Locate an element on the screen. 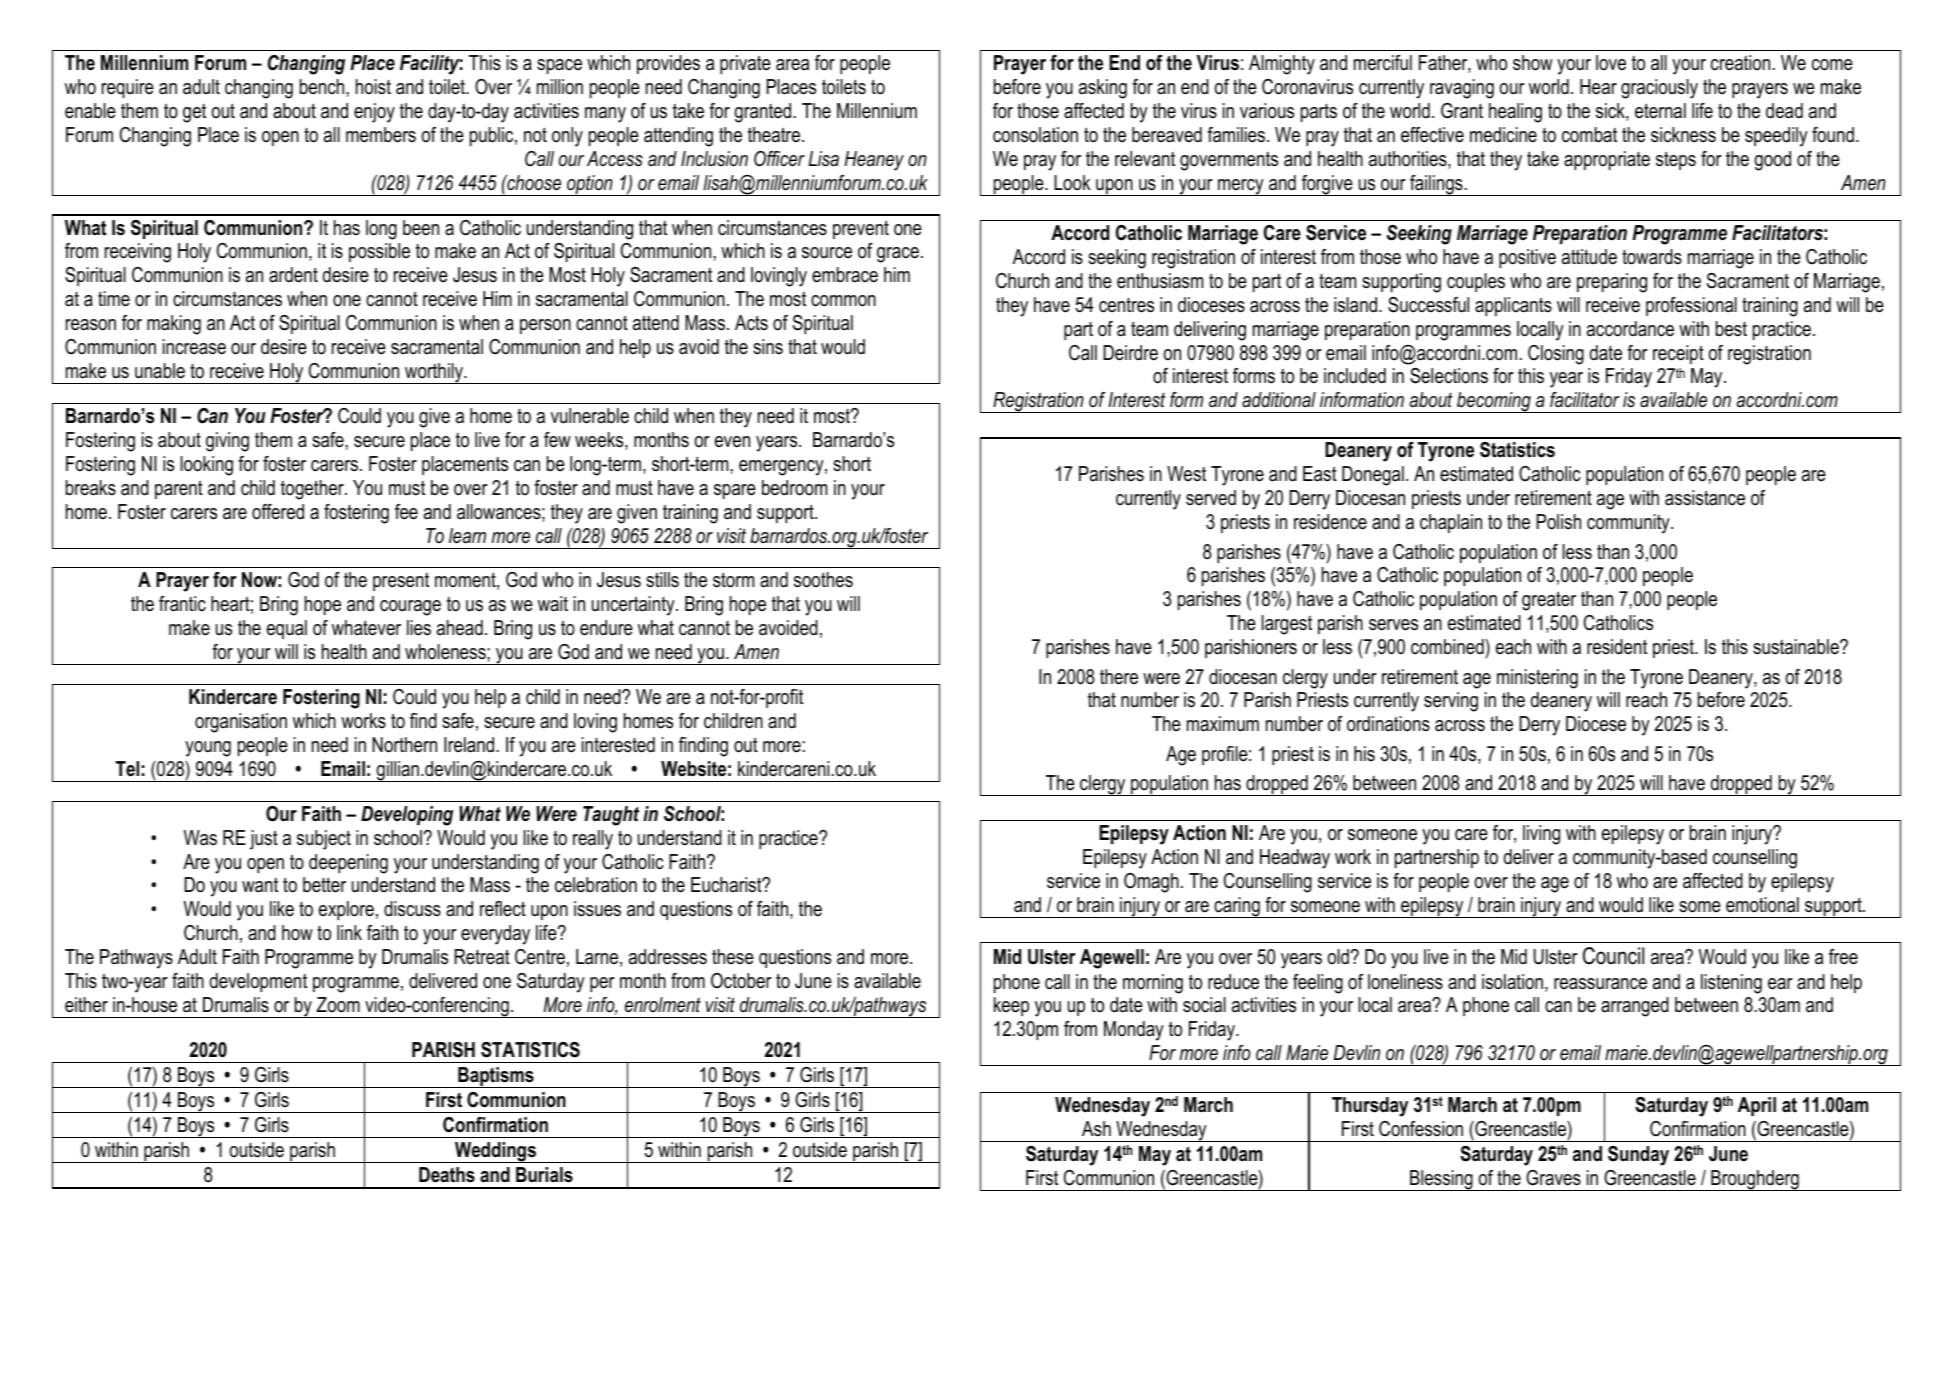  giving is located at coordinates (227, 442).
